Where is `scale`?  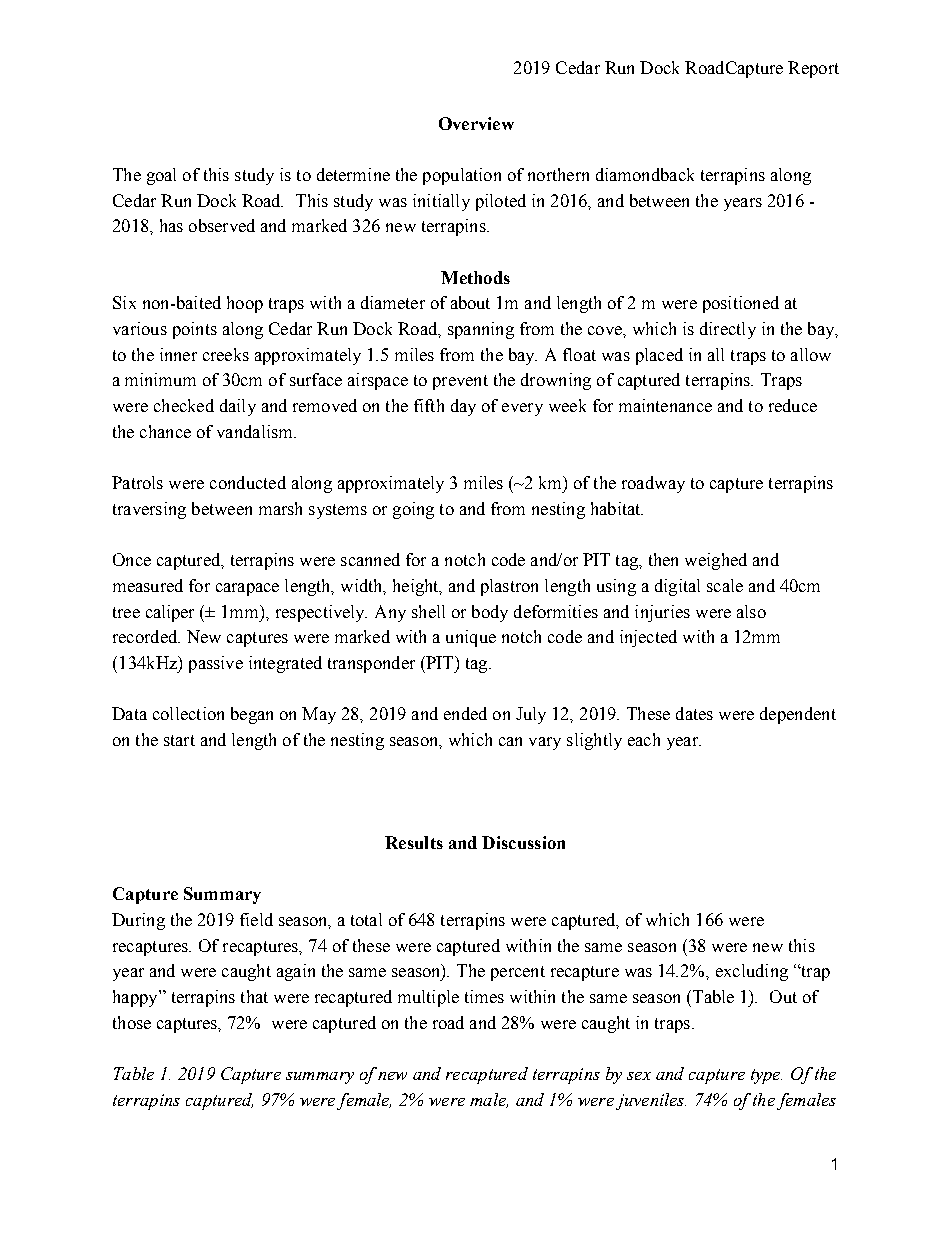 scale is located at coordinates (725, 585).
